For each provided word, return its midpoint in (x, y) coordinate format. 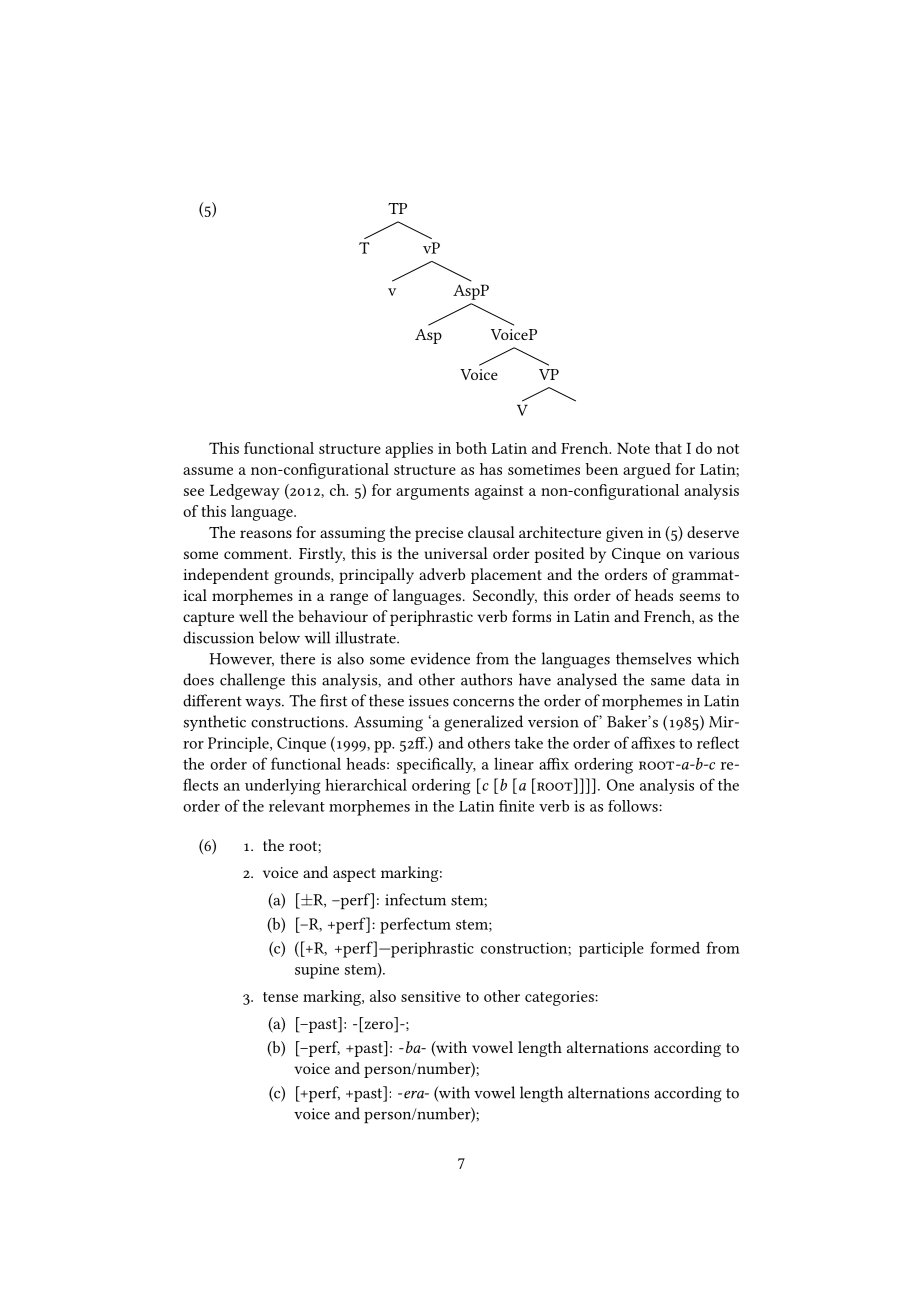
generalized (483, 723)
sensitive (431, 996)
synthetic (215, 723)
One (620, 785)
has (491, 469)
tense (280, 997)
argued (647, 471)
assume (208, 471)
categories (560, 998)
